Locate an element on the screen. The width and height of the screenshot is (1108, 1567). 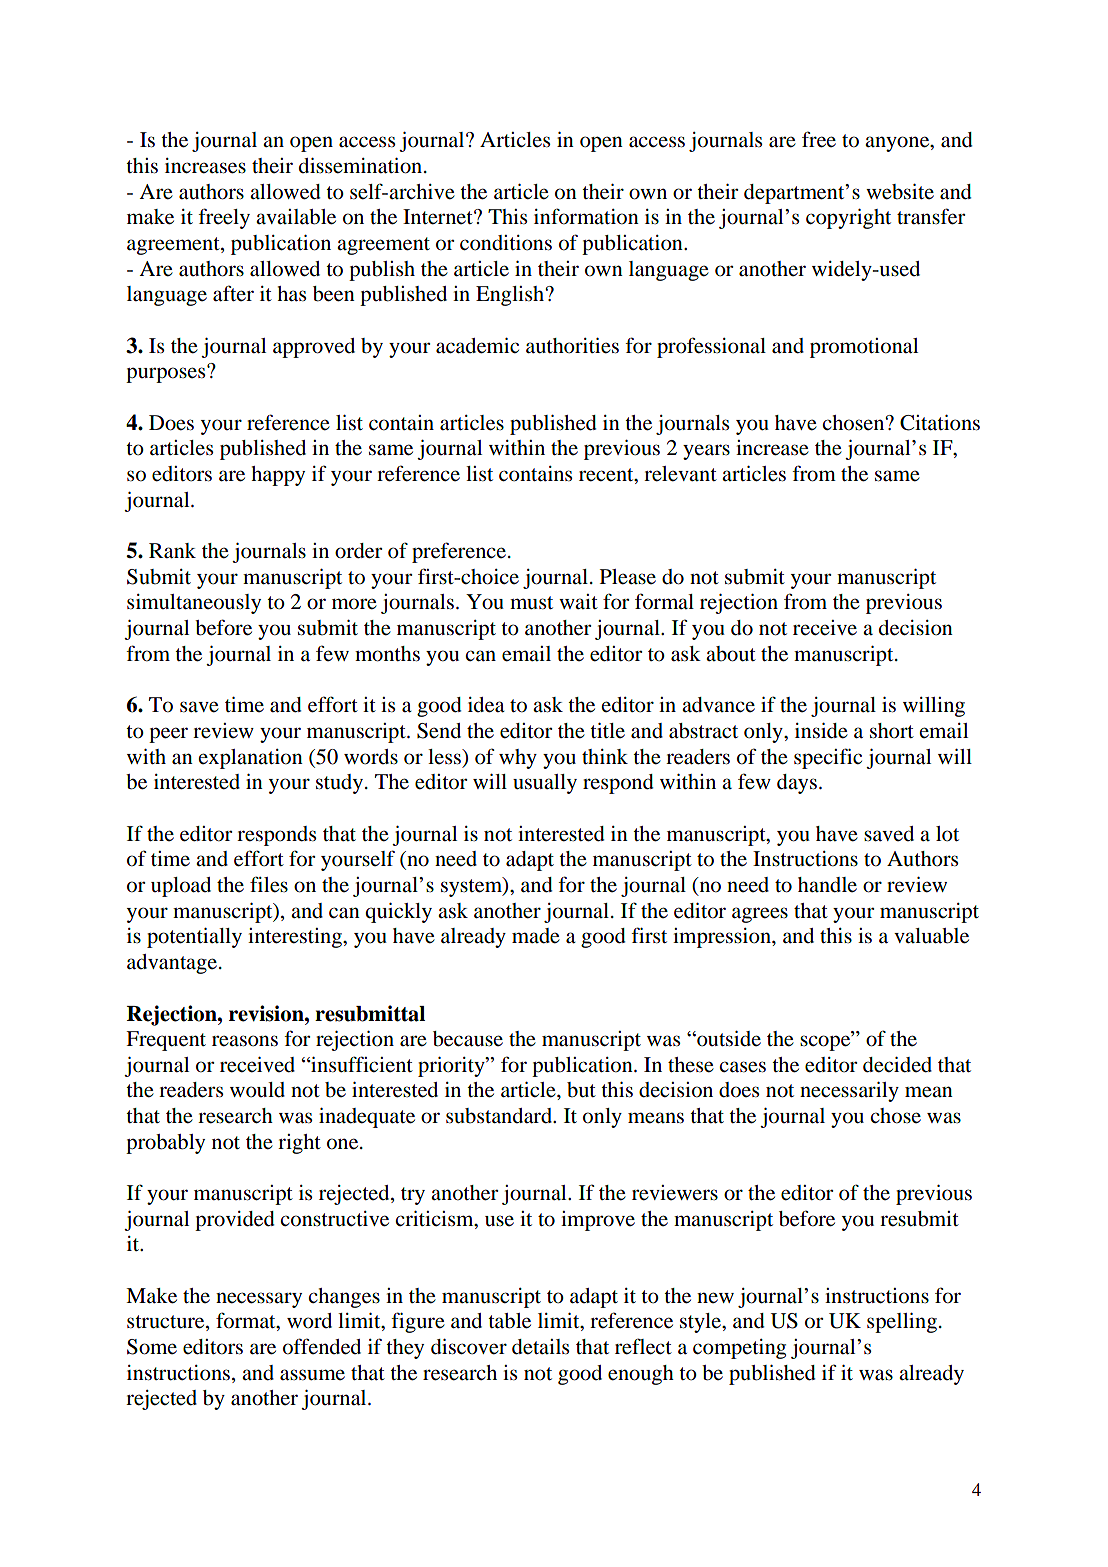
explanation is located at coordinates (251, 759).
